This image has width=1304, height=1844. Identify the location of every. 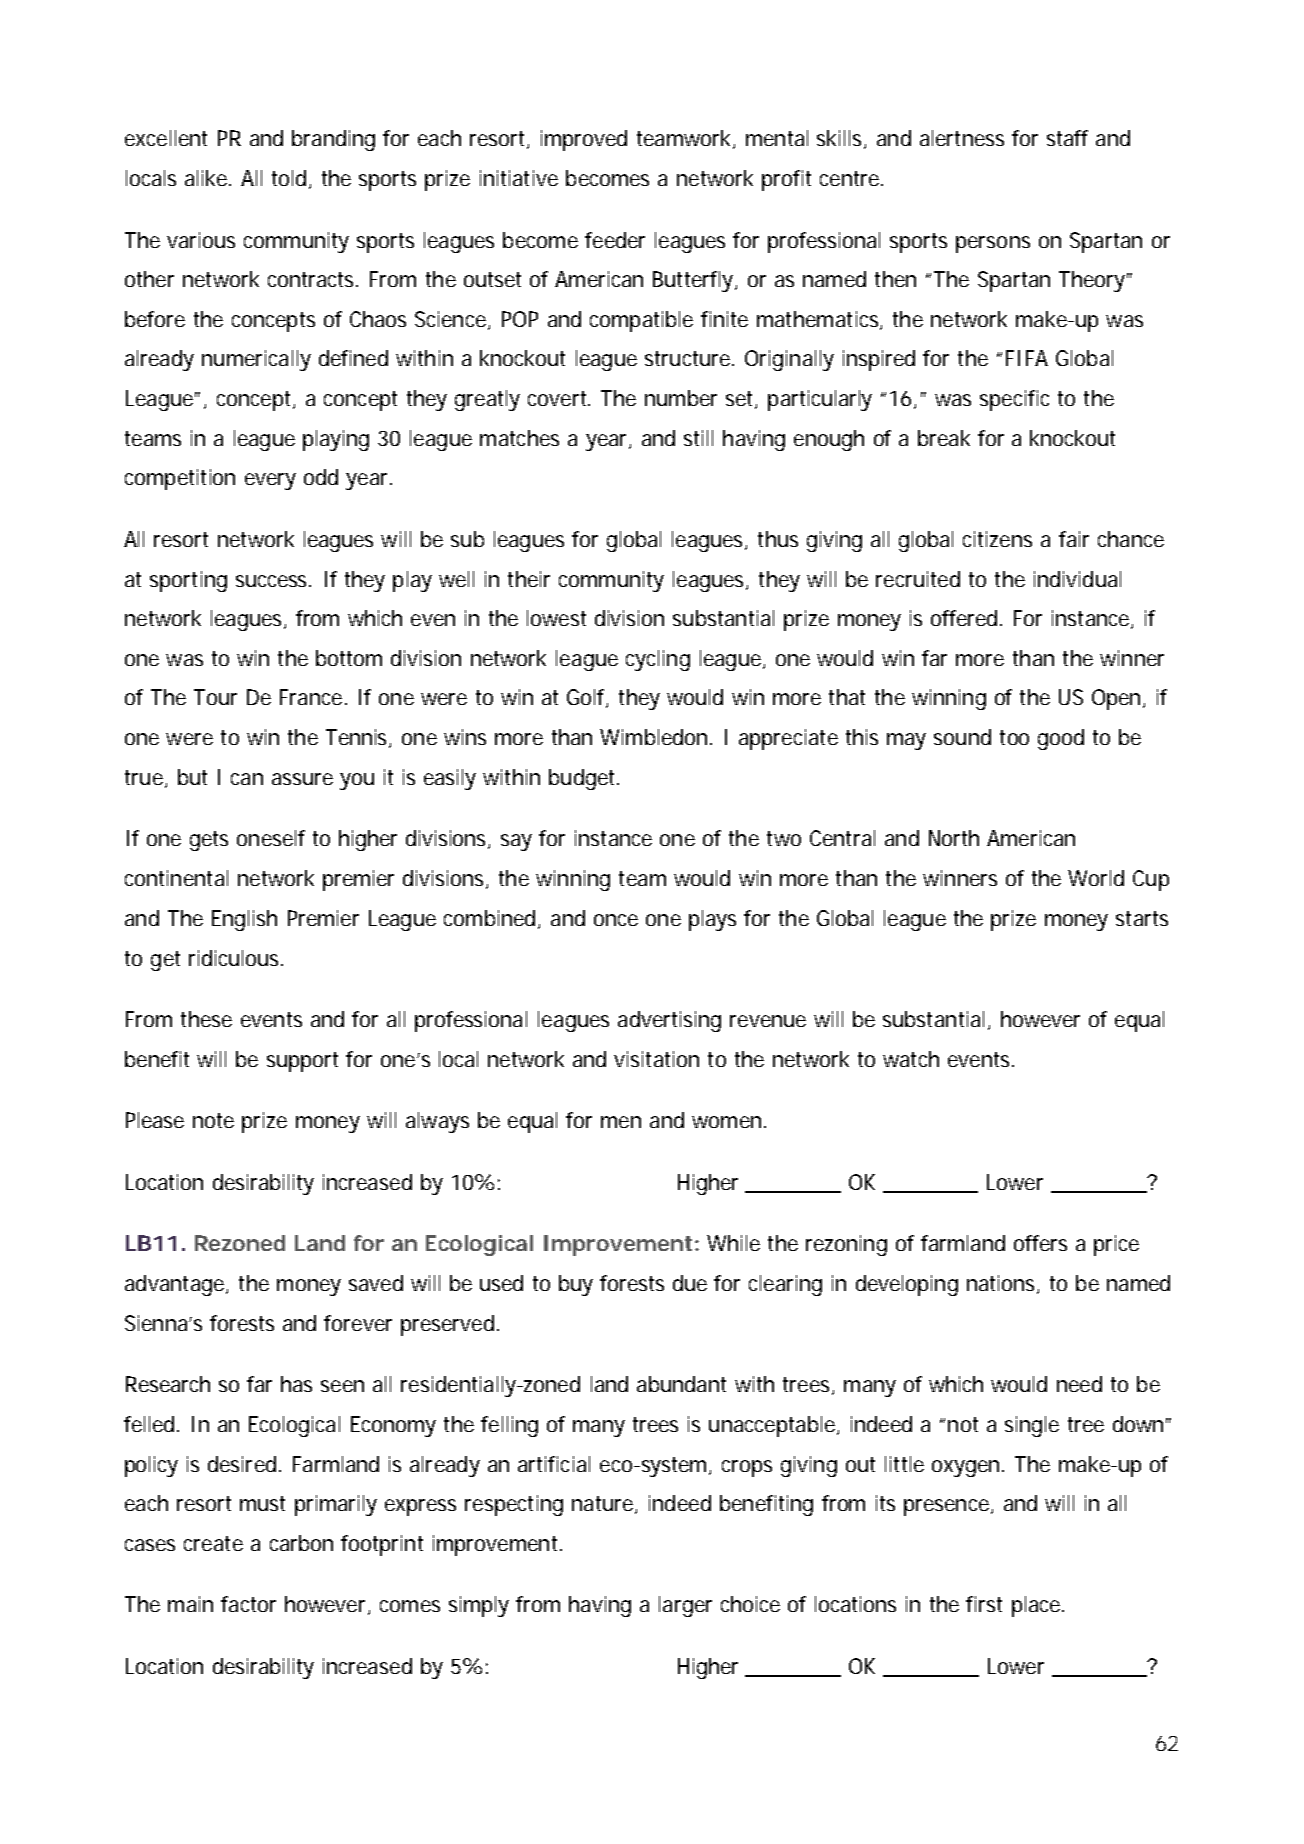
(270, 481).
